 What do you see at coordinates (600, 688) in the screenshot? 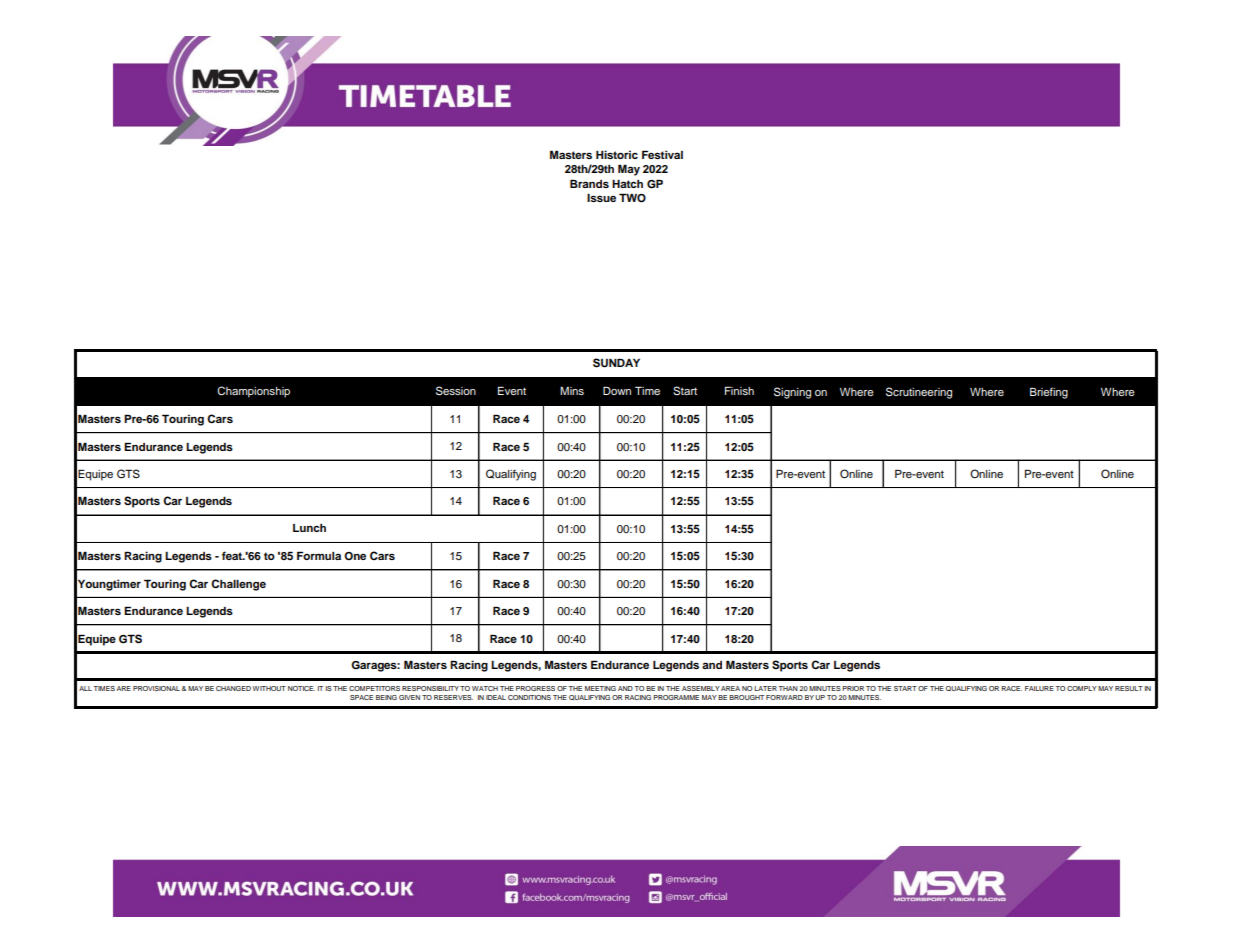
I see `MEETING` at bounding box center [600, 688].
